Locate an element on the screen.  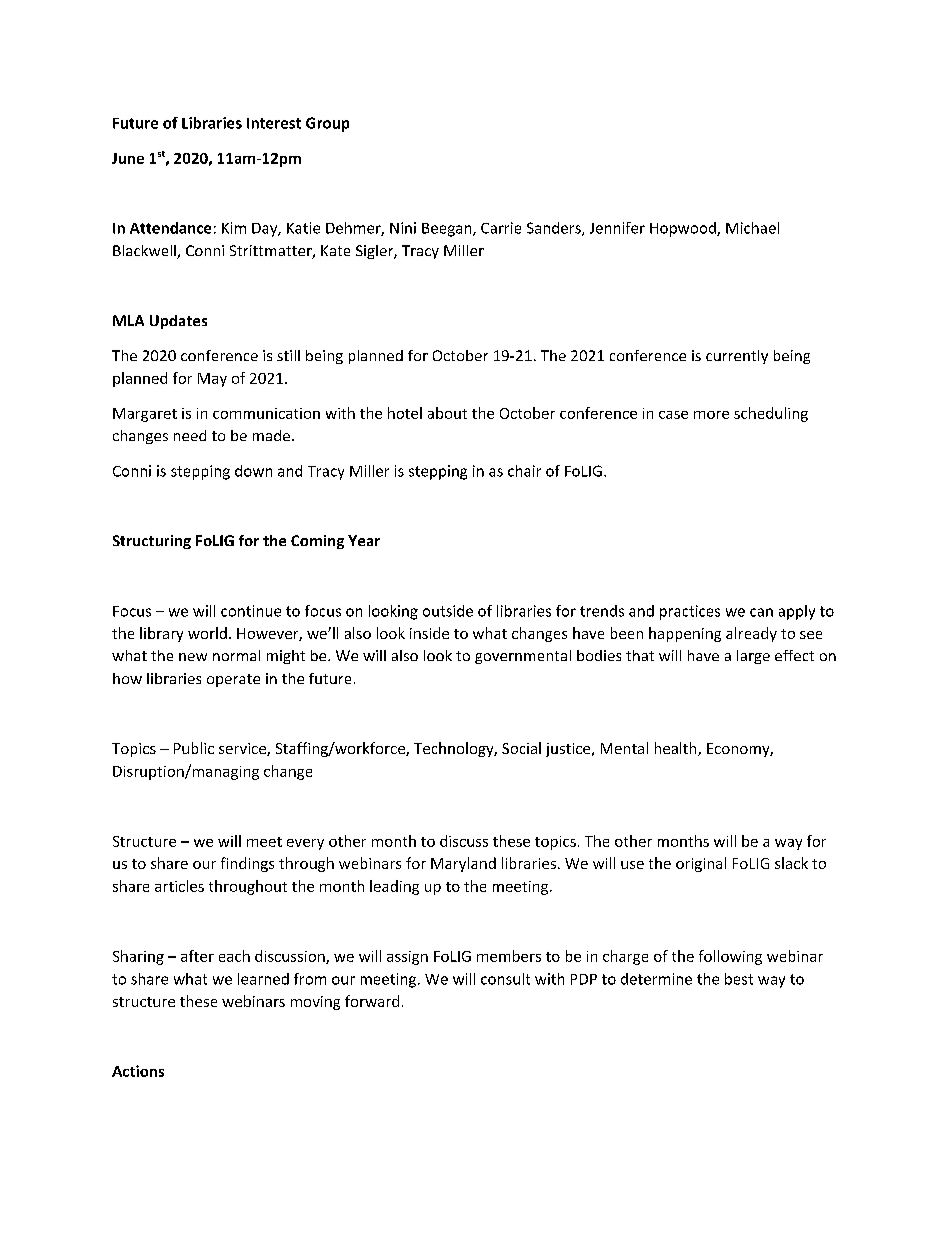
Carrie is located at coordinates (501, 228).
